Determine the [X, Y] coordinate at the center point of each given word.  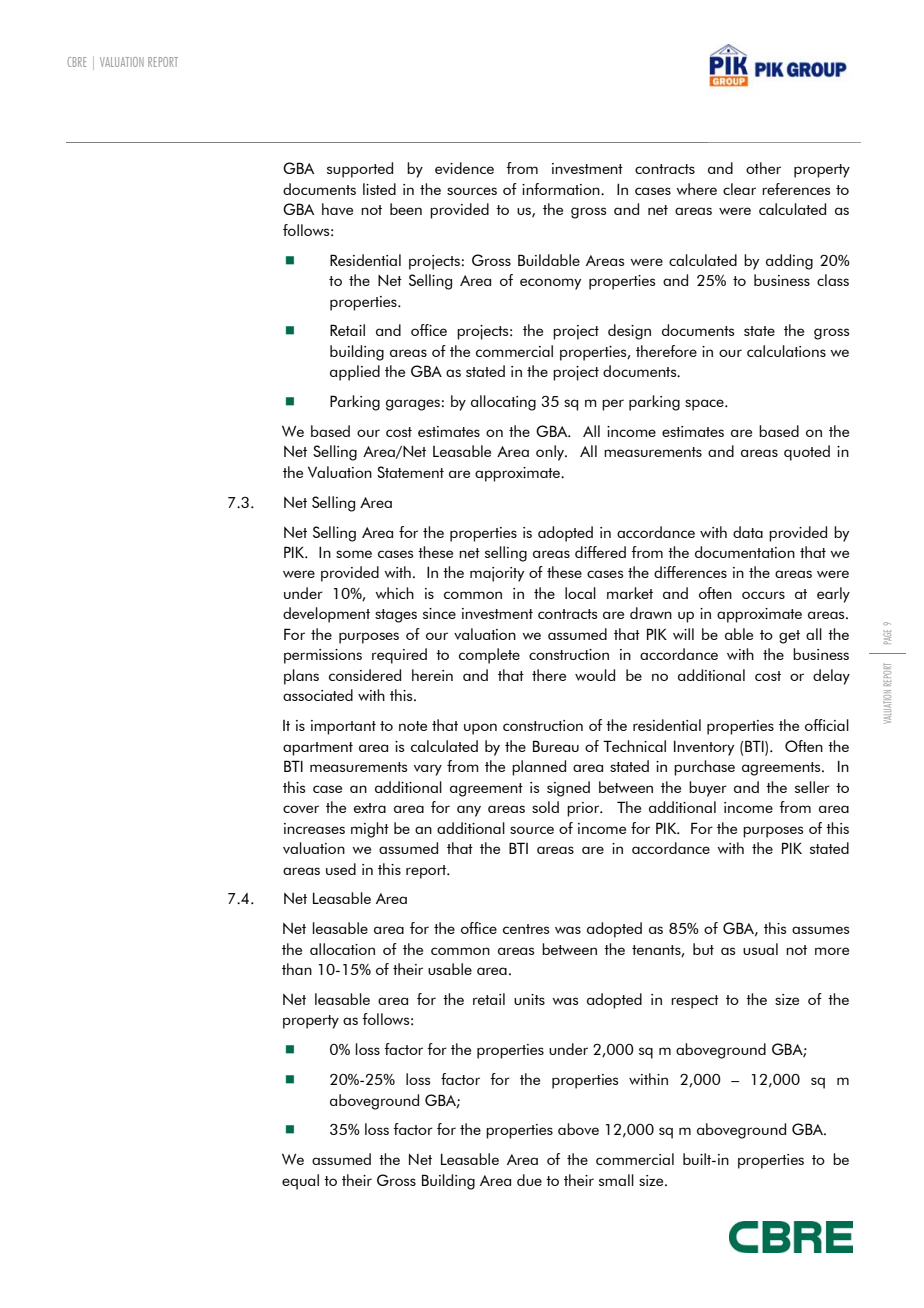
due [529, 1180]
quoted [807, 453]
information [562, 189]
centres [526, 929]
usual [760, 949]
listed [379, 189]
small [616, 1180]
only [551, 453]
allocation [342, 949]
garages [413, 405]
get [789, 637]
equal [300, 1182]
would [595, 675]
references [796, 189]
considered [365, 675]
